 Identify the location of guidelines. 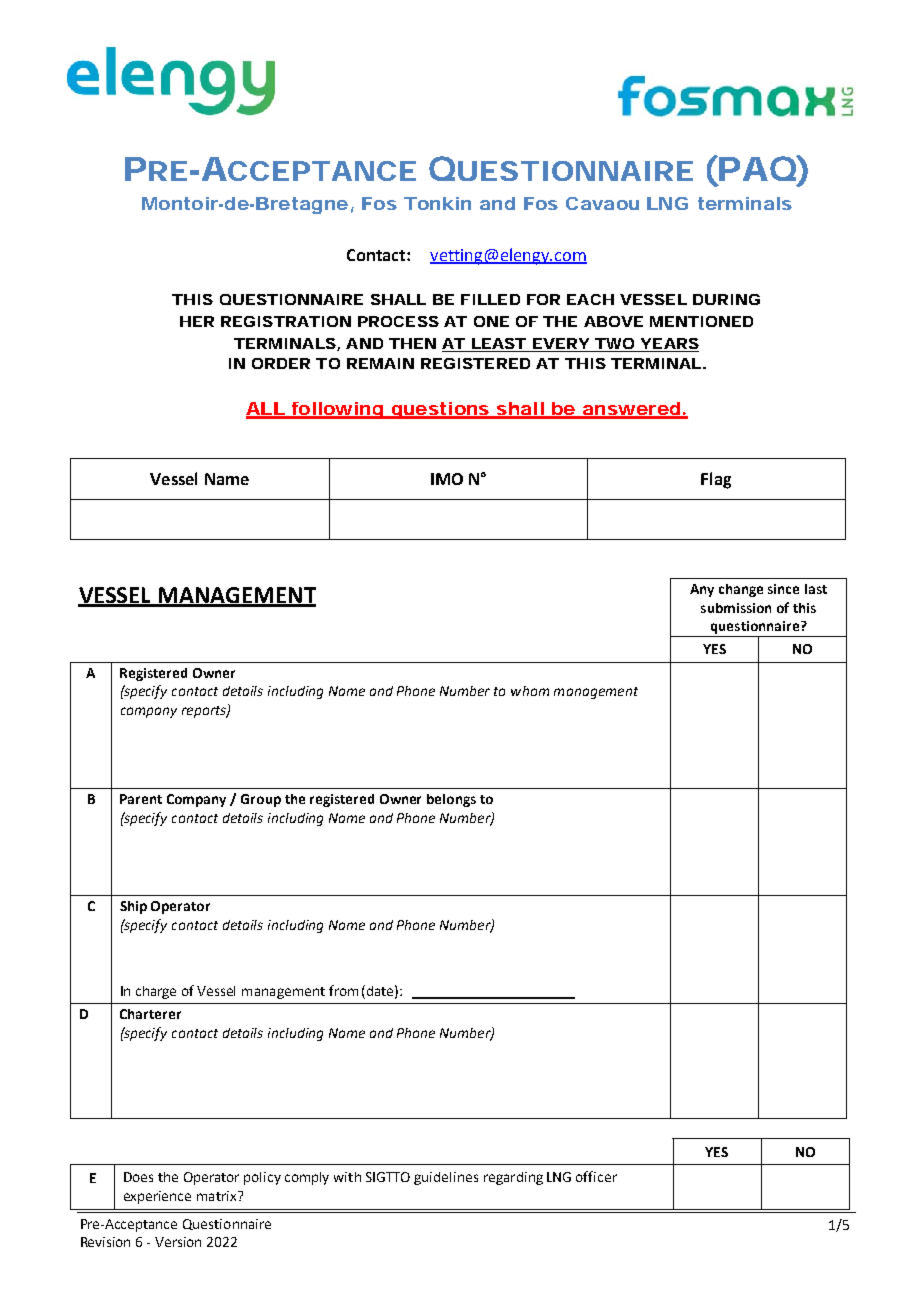
(446, 1178).
